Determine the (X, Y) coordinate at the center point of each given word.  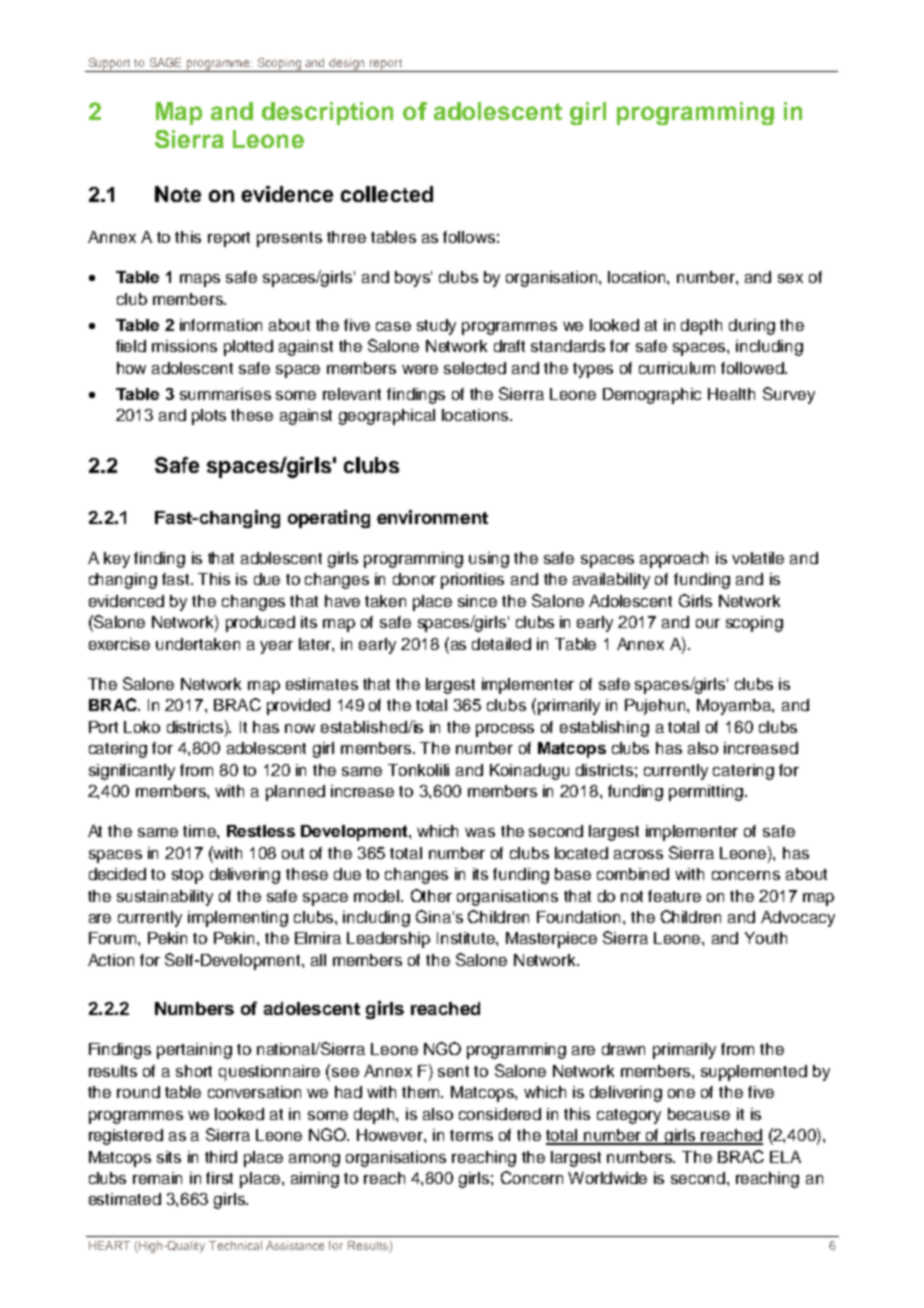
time (200, 831)
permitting (706, 793)
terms (471, 1135)
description (327, 113)
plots (209, 417)
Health (731, 394)
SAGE (165, 62)
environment (432, 517)
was (480, 832)
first (219, 1178)
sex (790, 278)
